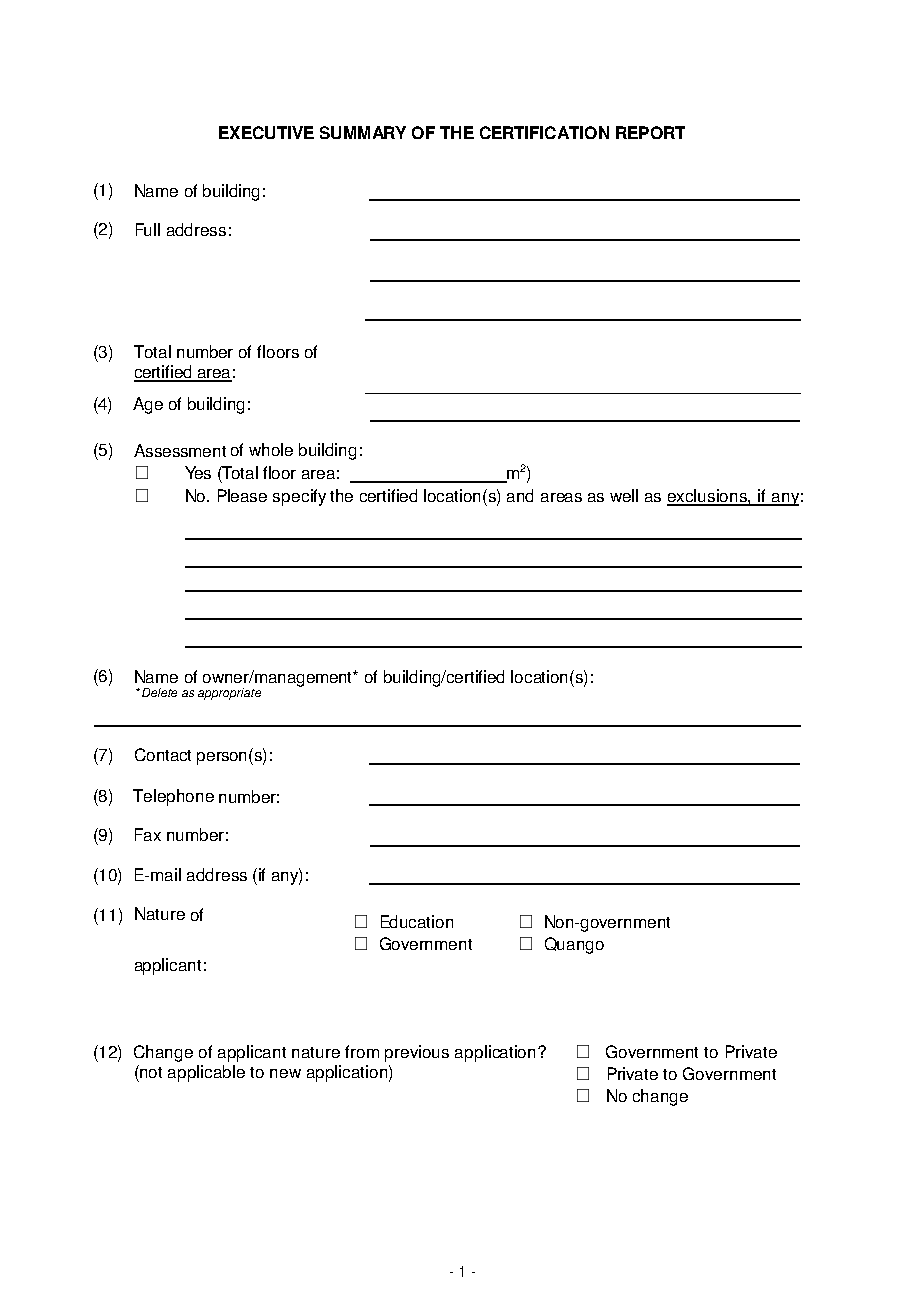 The width and height of the document is (924, 1308). What do you see at coordinates (417, 1053) in the document?
I see `previous` at bounding box center [417, 1053].
